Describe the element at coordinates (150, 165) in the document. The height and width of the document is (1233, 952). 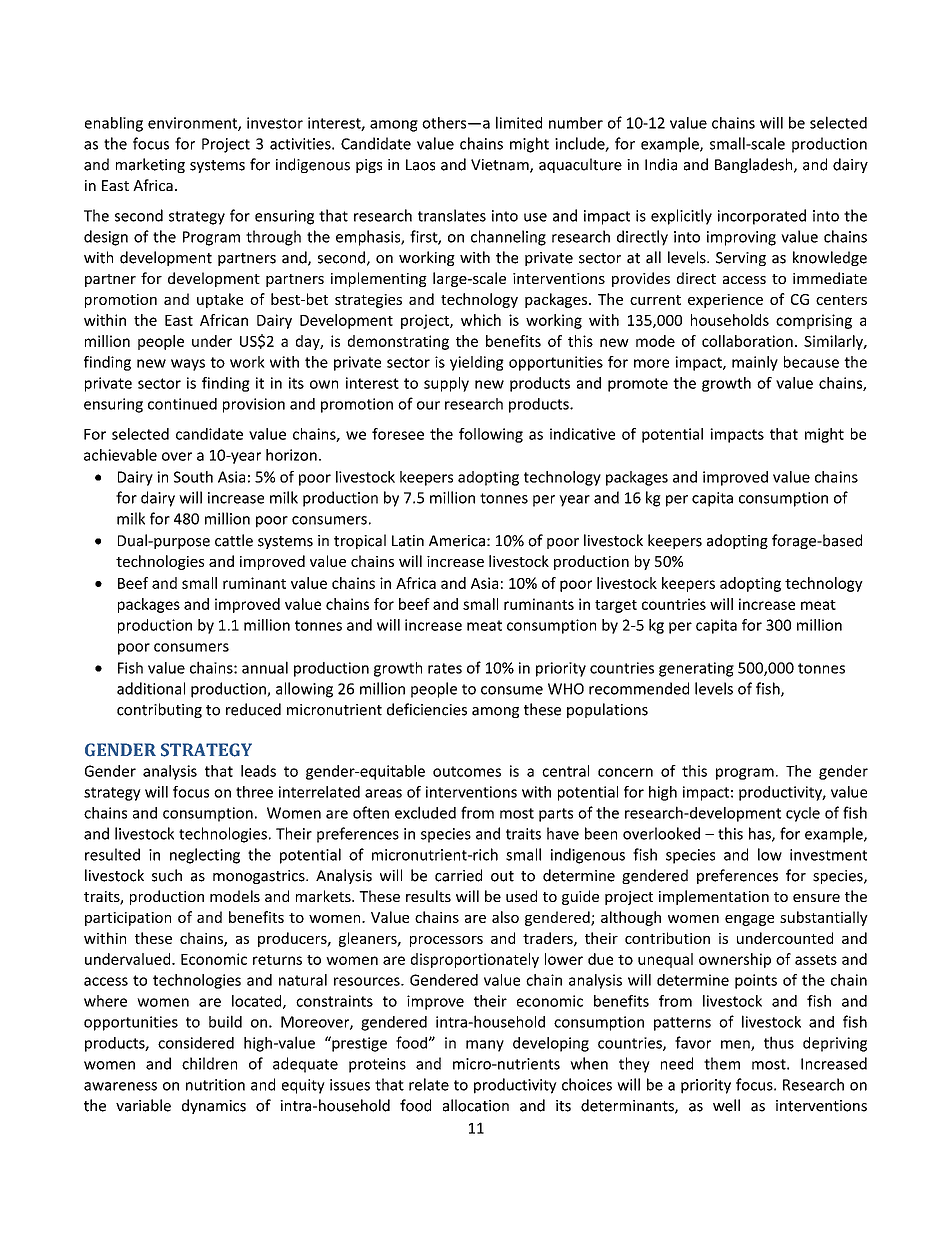
I see `marketing` at that location.
